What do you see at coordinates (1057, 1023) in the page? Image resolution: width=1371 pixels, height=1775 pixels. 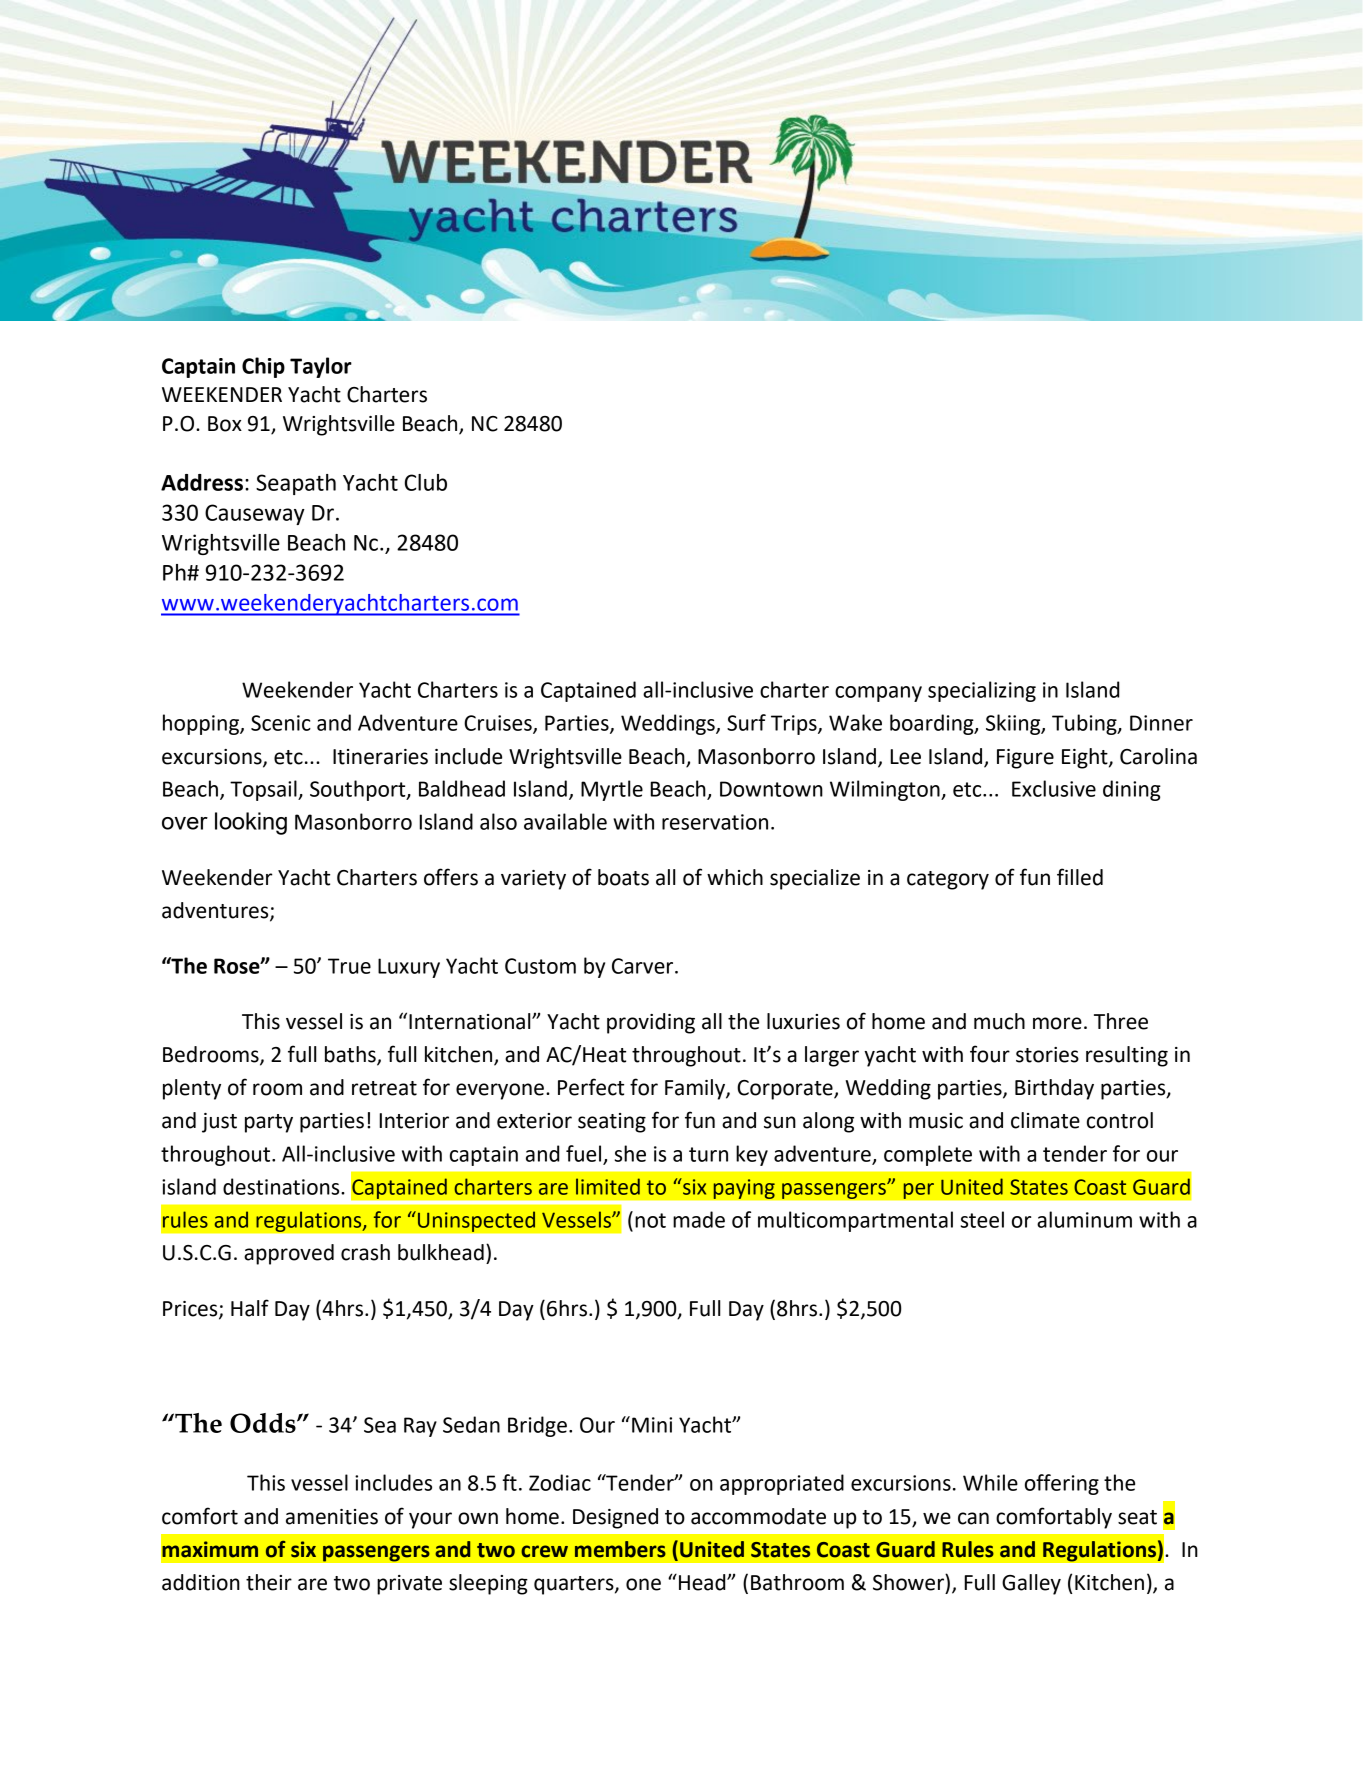 I see `more` at bounding box center [1057, 1023].
